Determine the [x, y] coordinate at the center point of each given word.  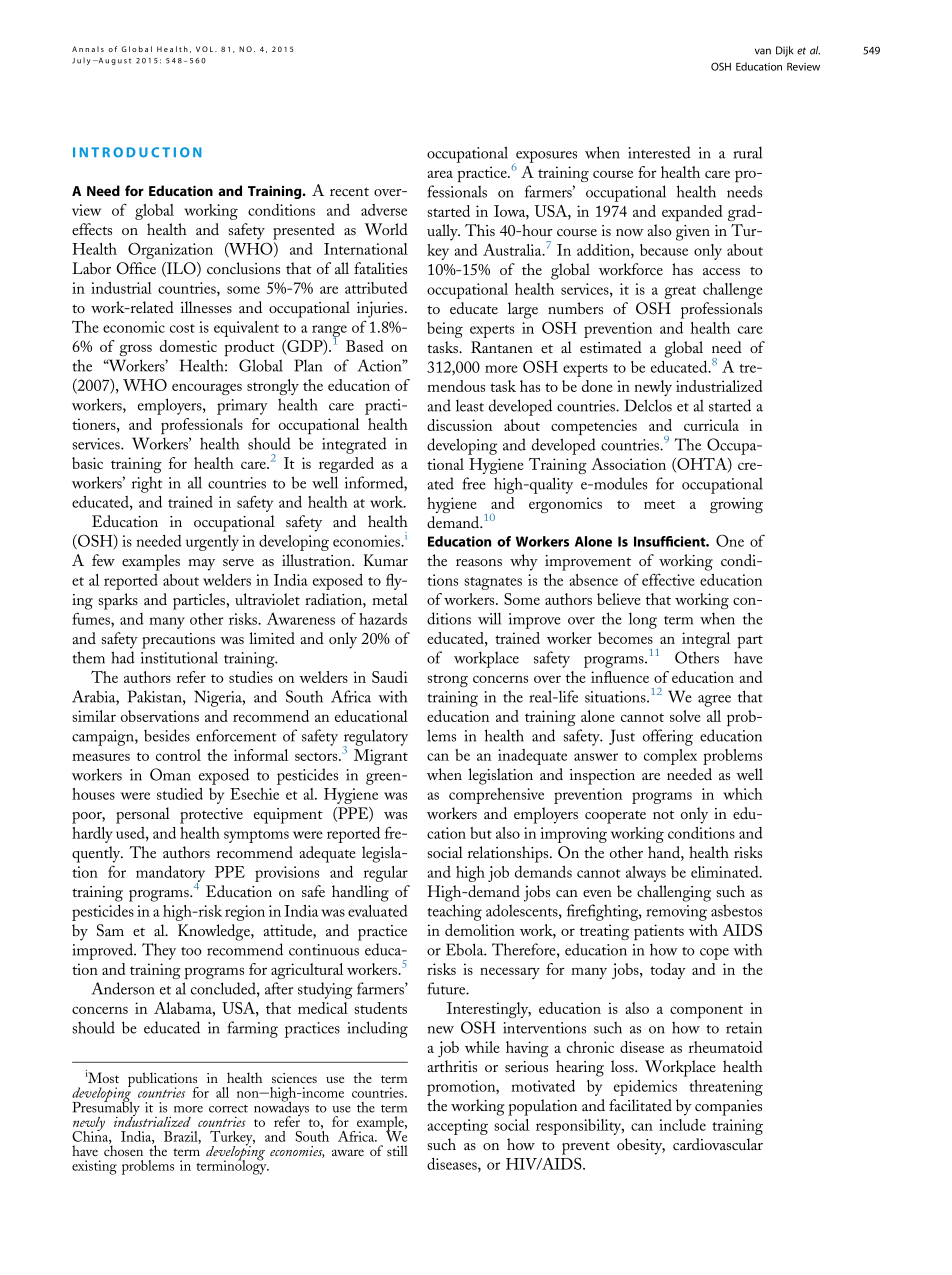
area [440, 174]
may [201, 565]
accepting [457, 1127]
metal [390, 599]
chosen [123, 1149]
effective [668, 580]
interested [659, 152]
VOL [206, 49]
